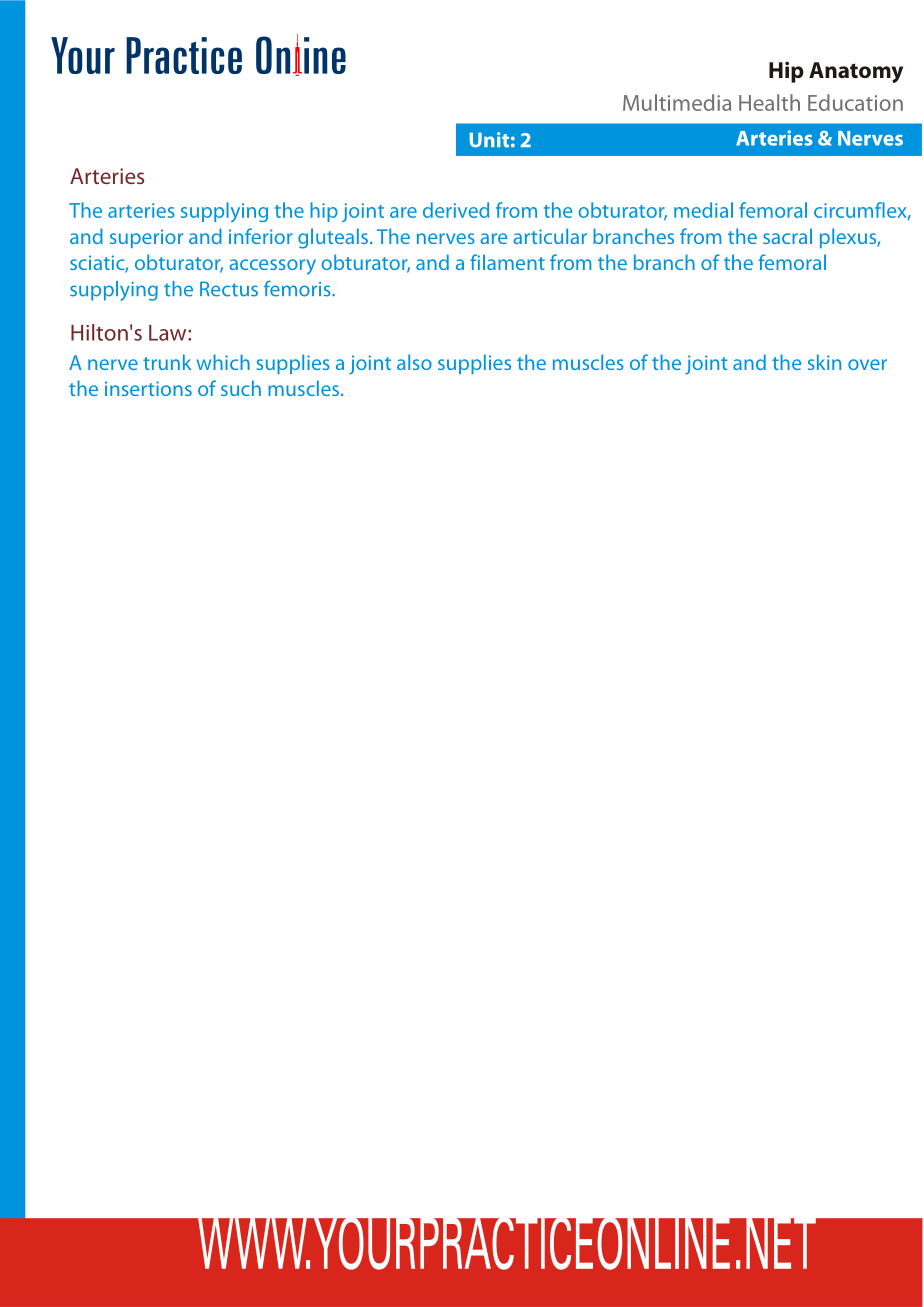 The width and height of the page is (924, 1307). Describe the element at coordinates (241, 388) in the page. I see `such` at that location.
